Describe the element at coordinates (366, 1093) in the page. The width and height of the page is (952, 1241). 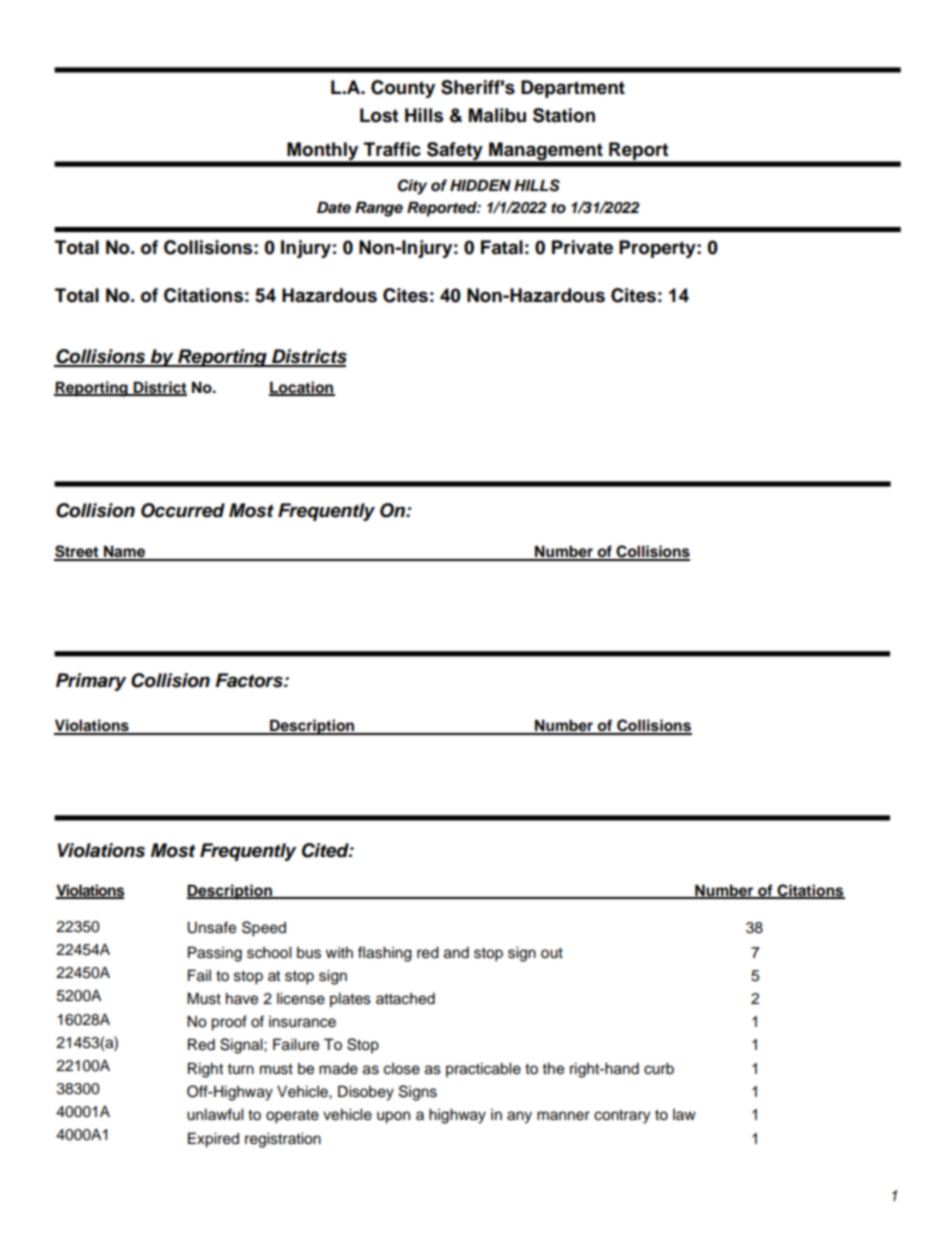
I see `Disobey` at that location.
